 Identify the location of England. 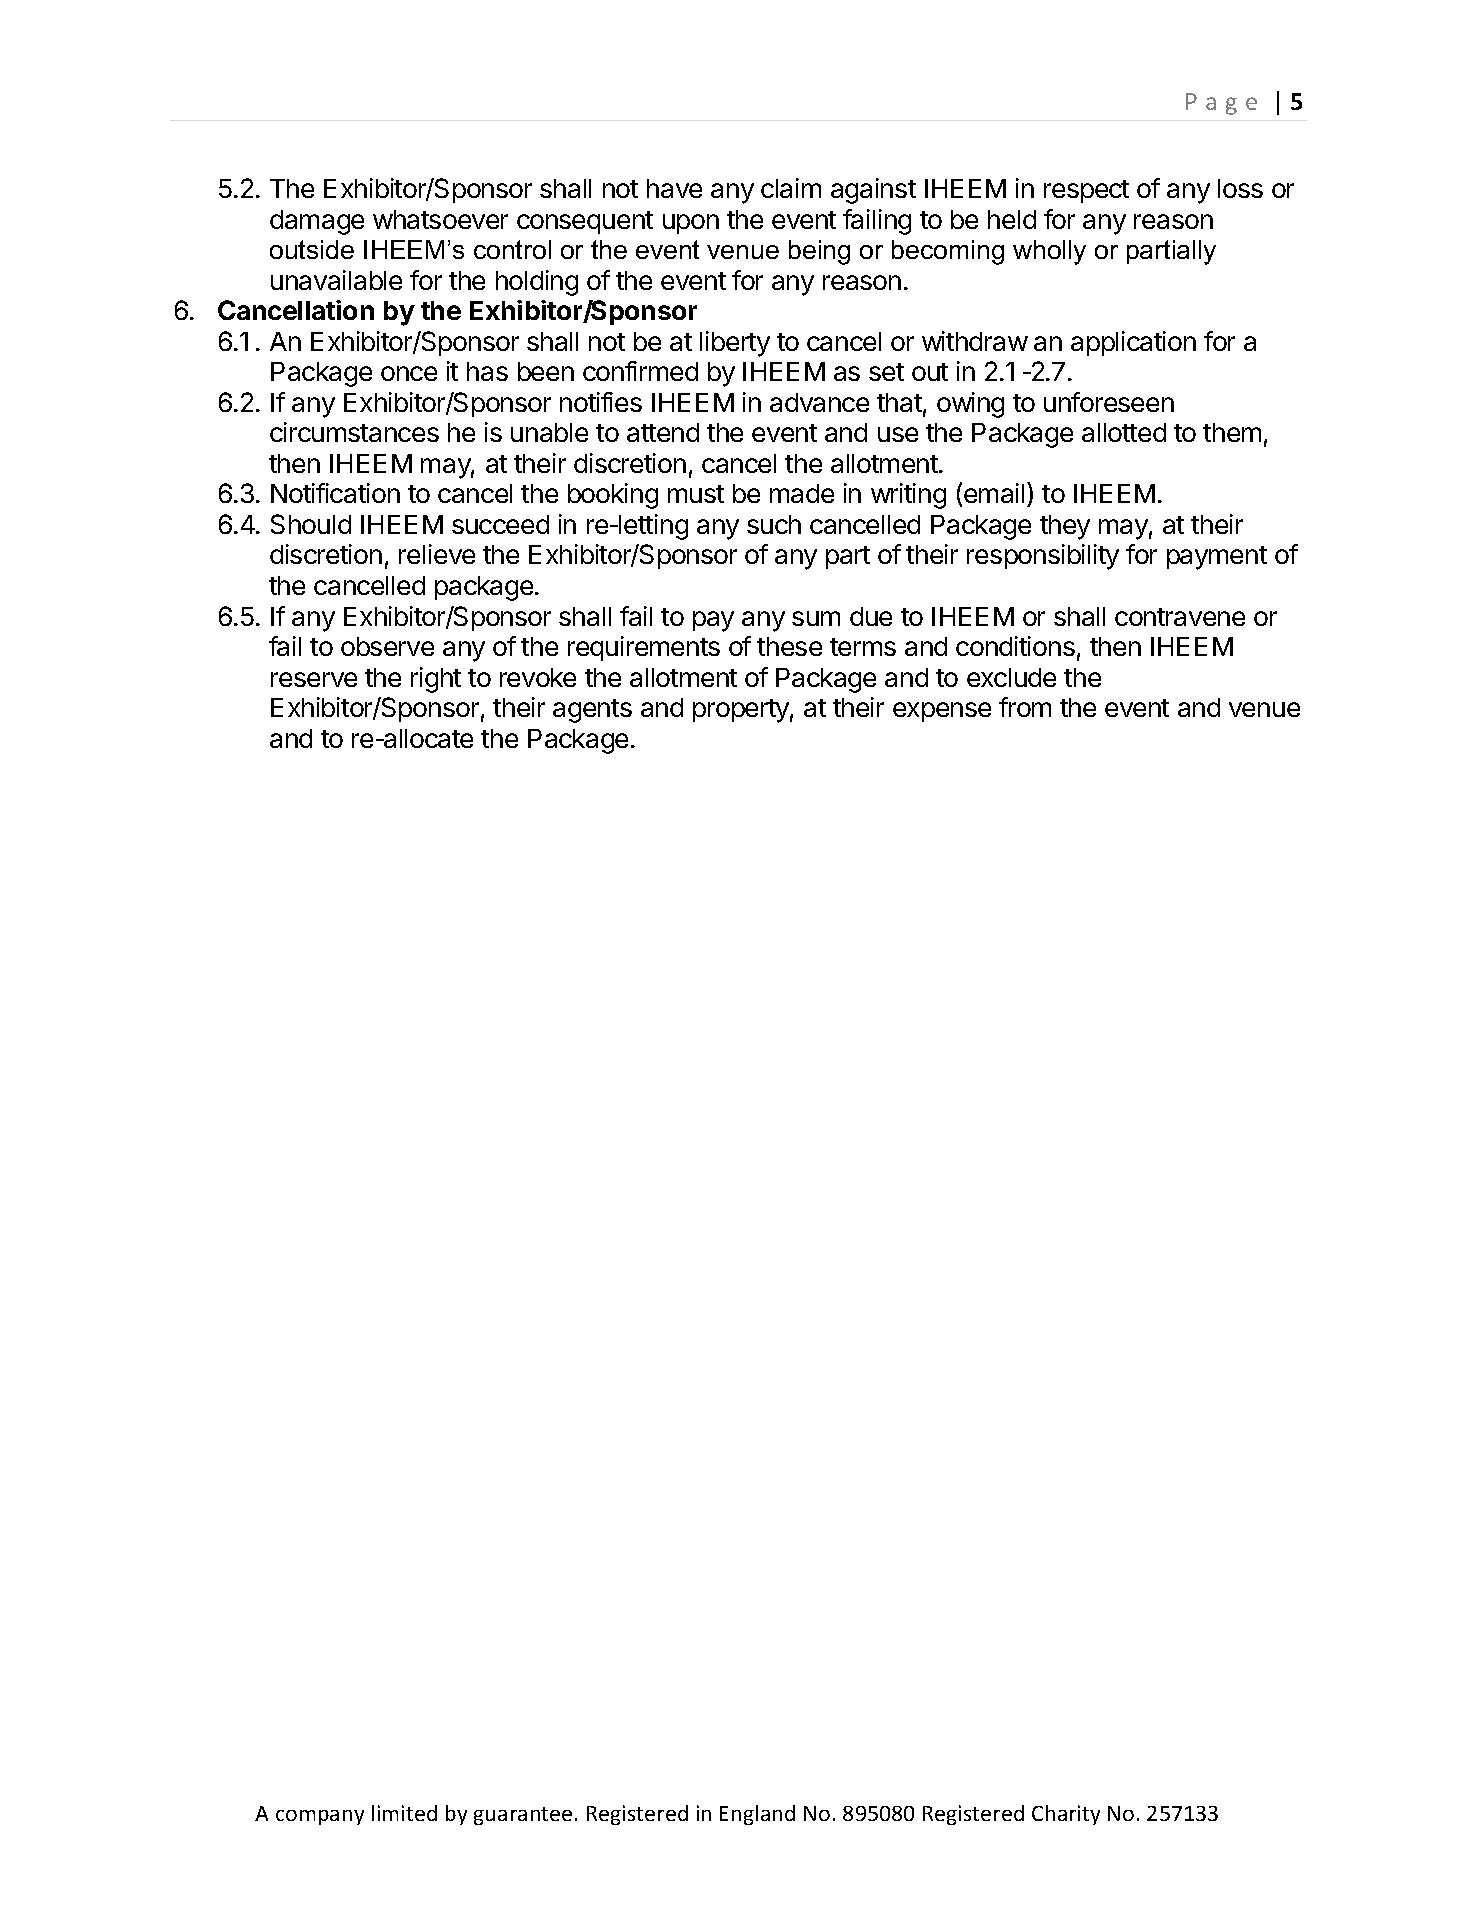
(757, 1815).
